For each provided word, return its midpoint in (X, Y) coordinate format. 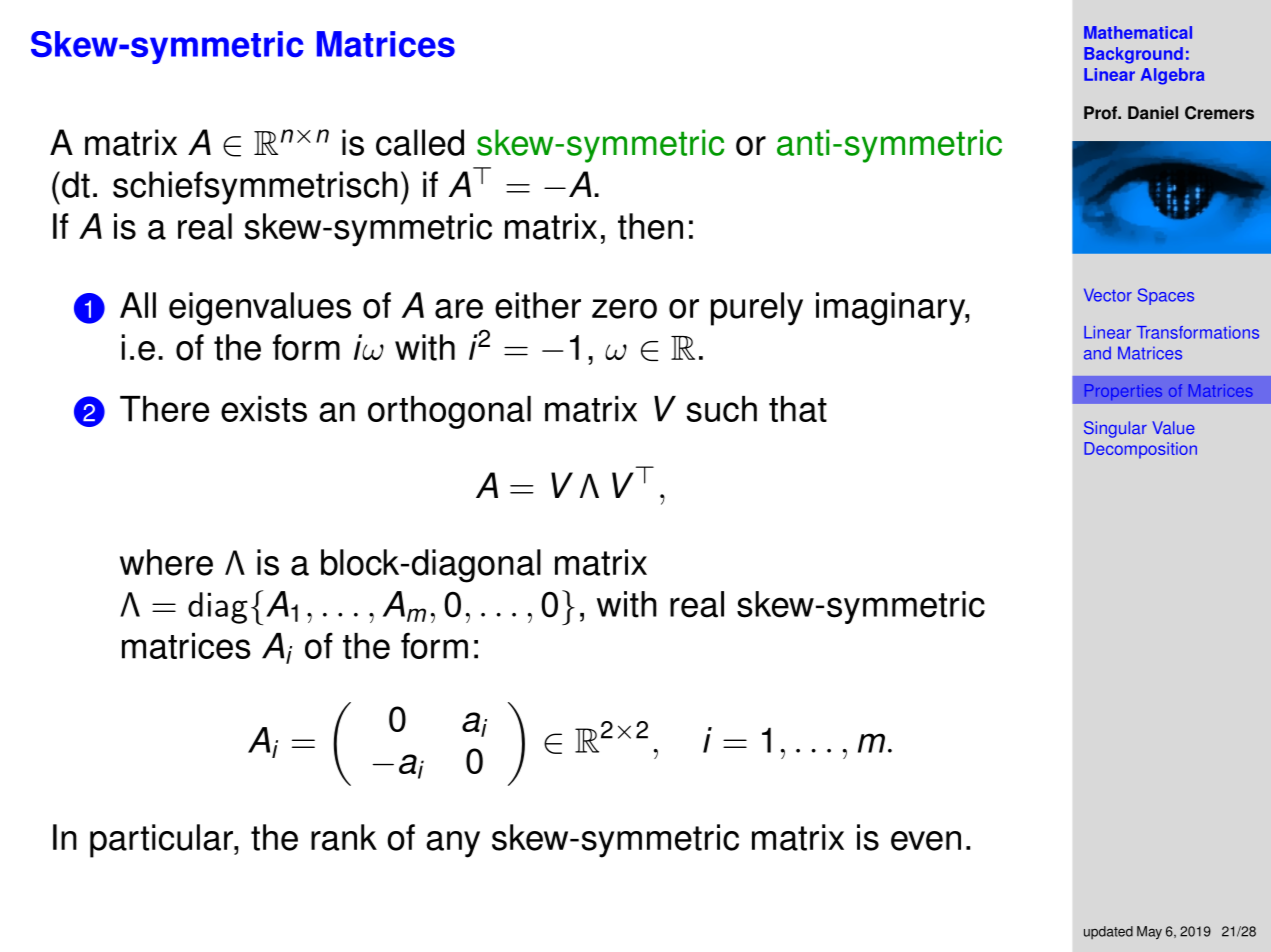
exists (264, 409)
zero (624, 309)
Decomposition (1140, 450)
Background (1133, 55)
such (722, 409)
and (1097, 353)
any (453, 844)
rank (344, 837)
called (420, 142)
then (650, 226)
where (166, 562)
